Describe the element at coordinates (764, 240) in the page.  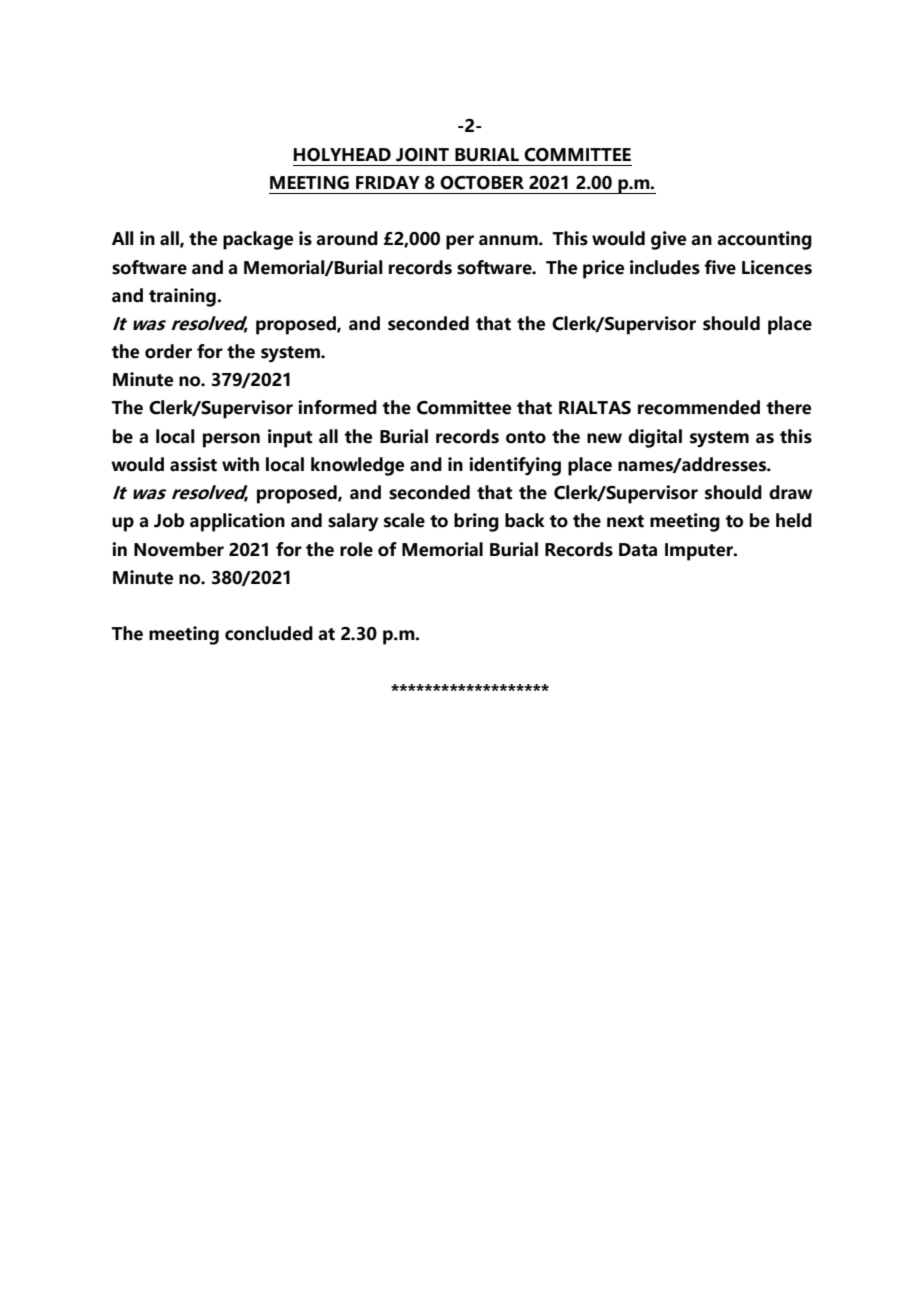
I see `accounting` at that location.
